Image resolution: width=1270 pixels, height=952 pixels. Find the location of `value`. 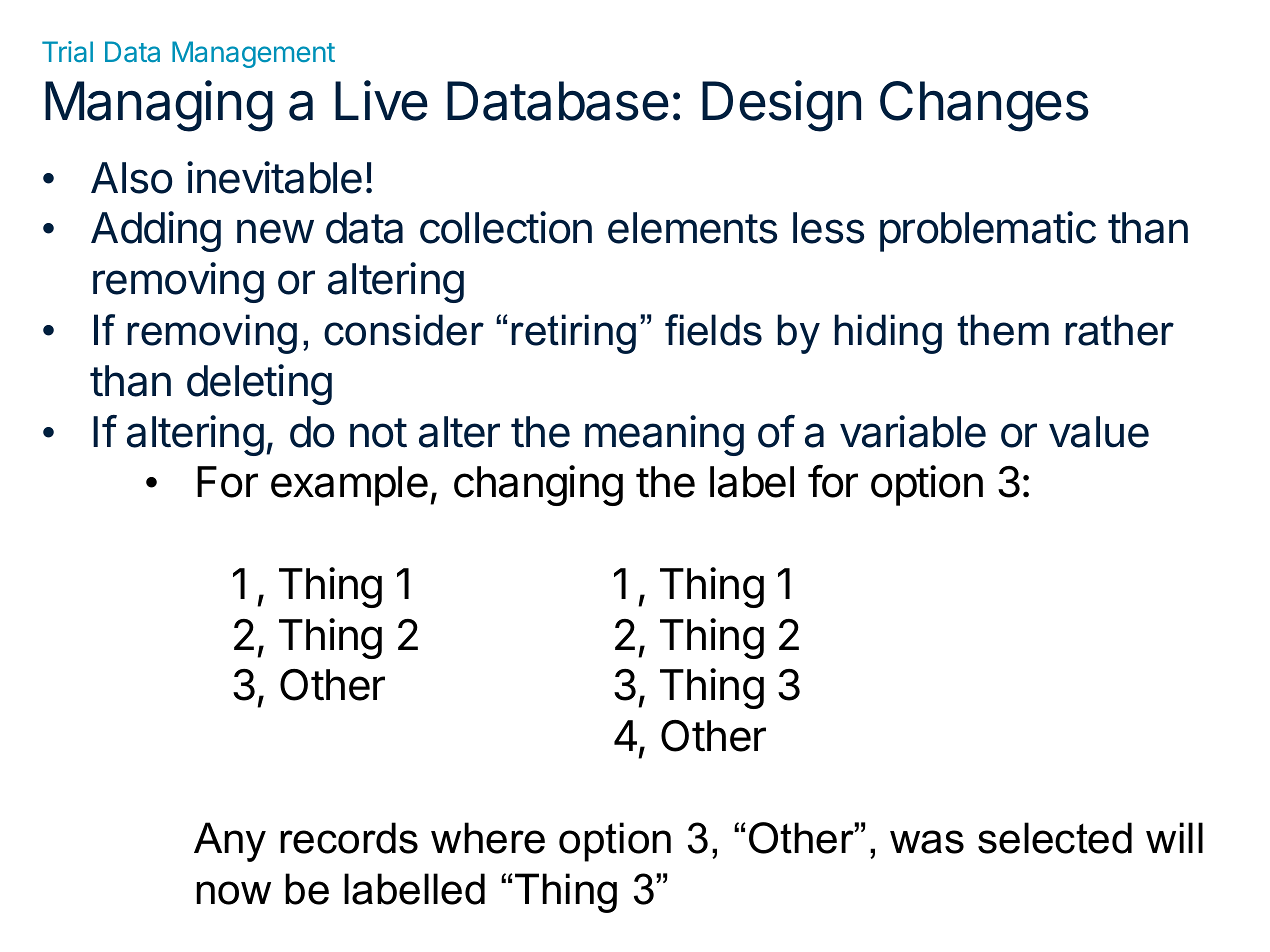

value is located at coordinates (1099, 432).
